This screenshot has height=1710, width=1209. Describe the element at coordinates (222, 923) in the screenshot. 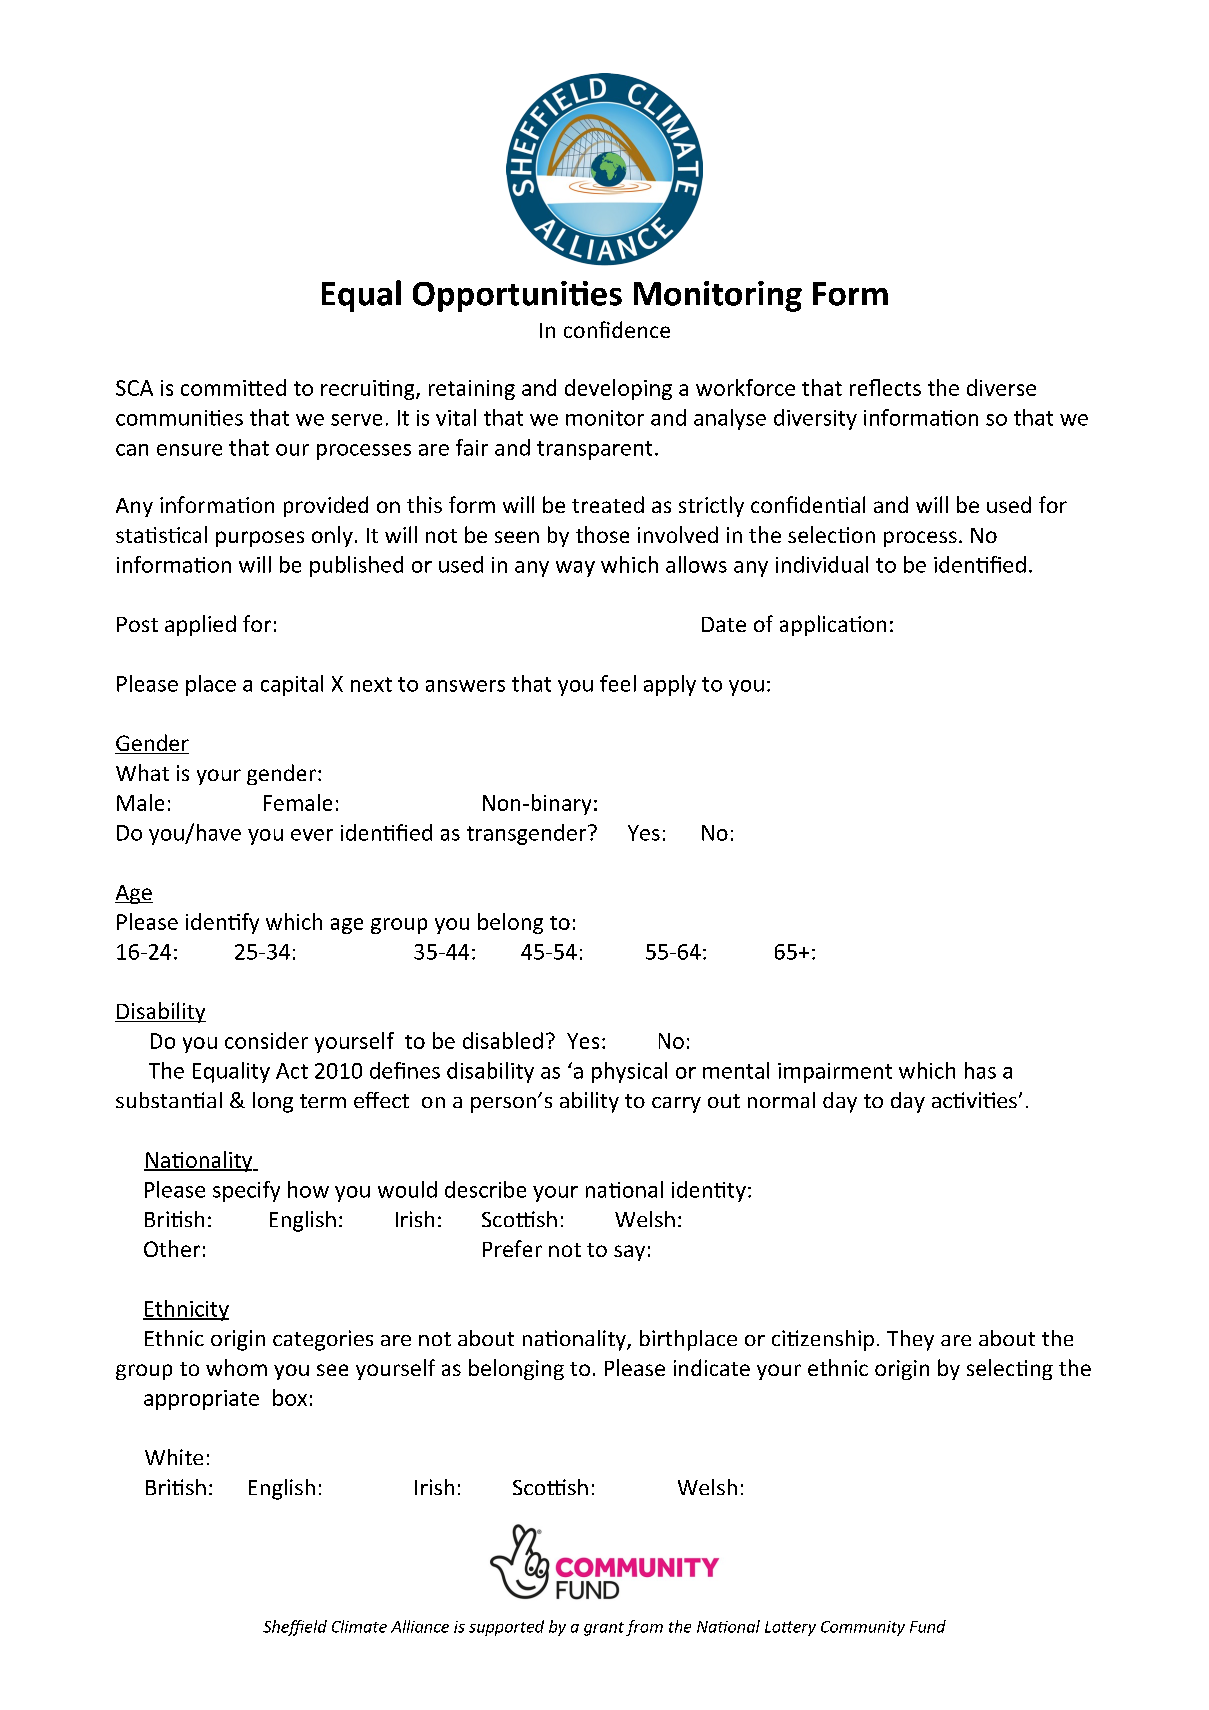

I see `identify` at that location.
